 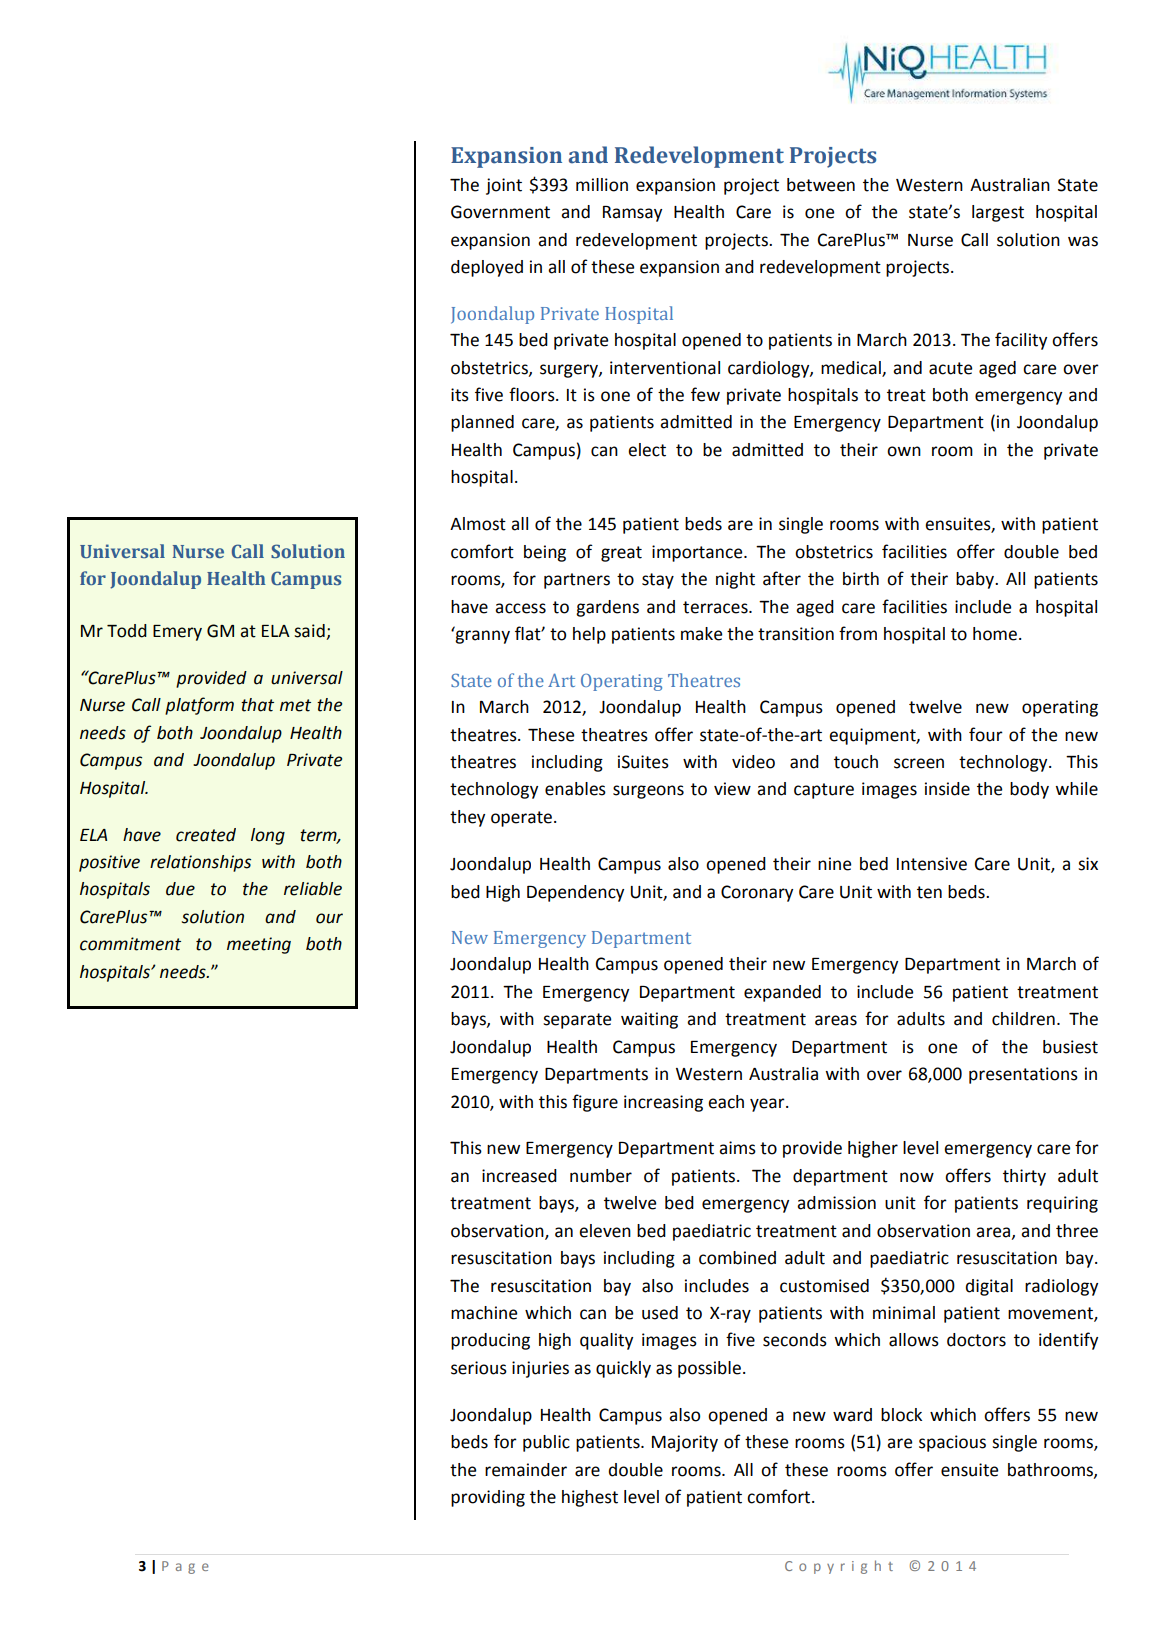 What do you see at coordinates (526, 1470) in the screenshot?
I see `remainder` at bounding box center [526, 1470].
